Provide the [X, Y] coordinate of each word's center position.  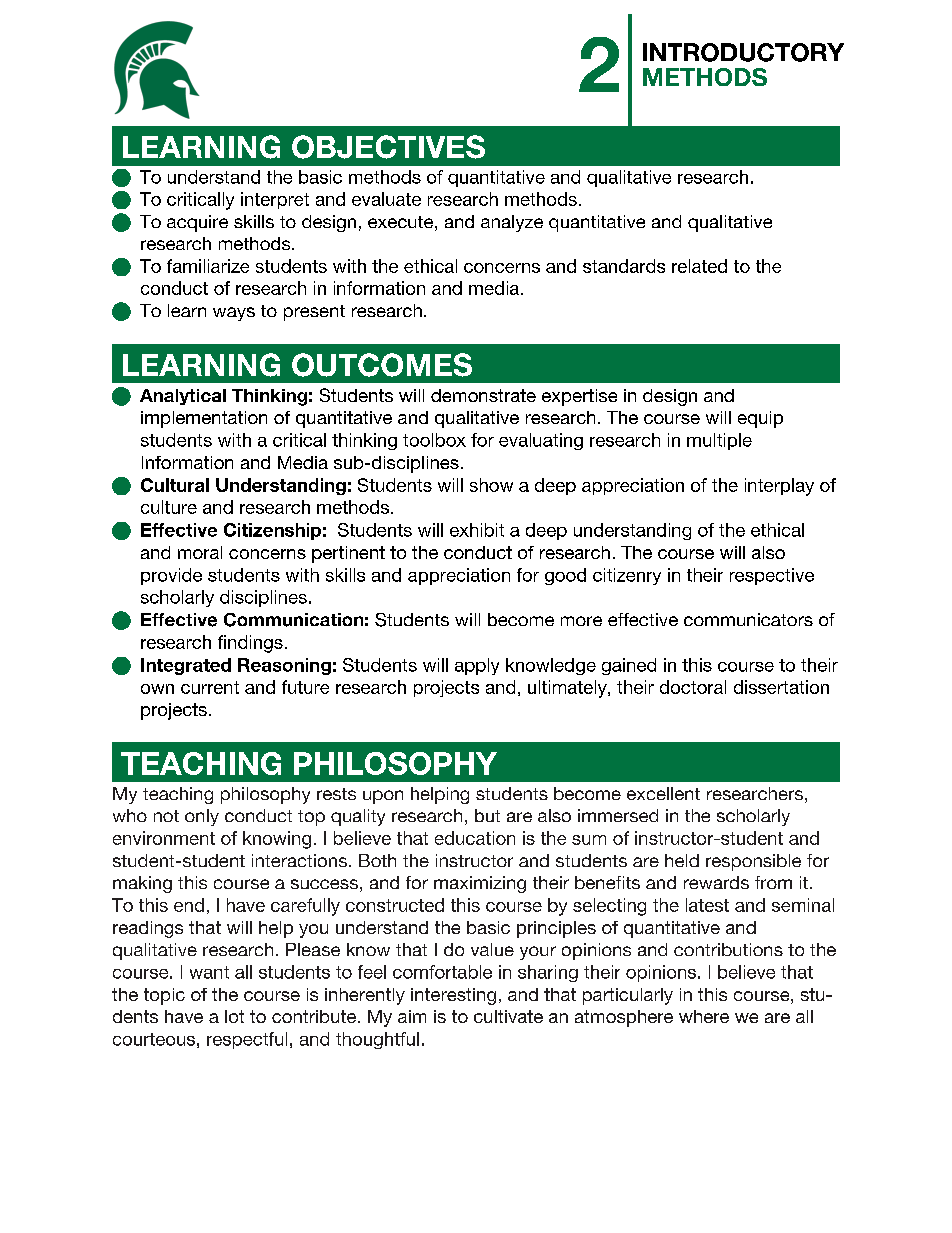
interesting [453, 996]
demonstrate [483, 395]
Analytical [183, 397]
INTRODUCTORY [743, 52]
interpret [275, 200]
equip [760, 419]
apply [477, 666]
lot [234, 1016]
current [210, 687]
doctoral [693, 687]
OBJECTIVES [388, 147]
